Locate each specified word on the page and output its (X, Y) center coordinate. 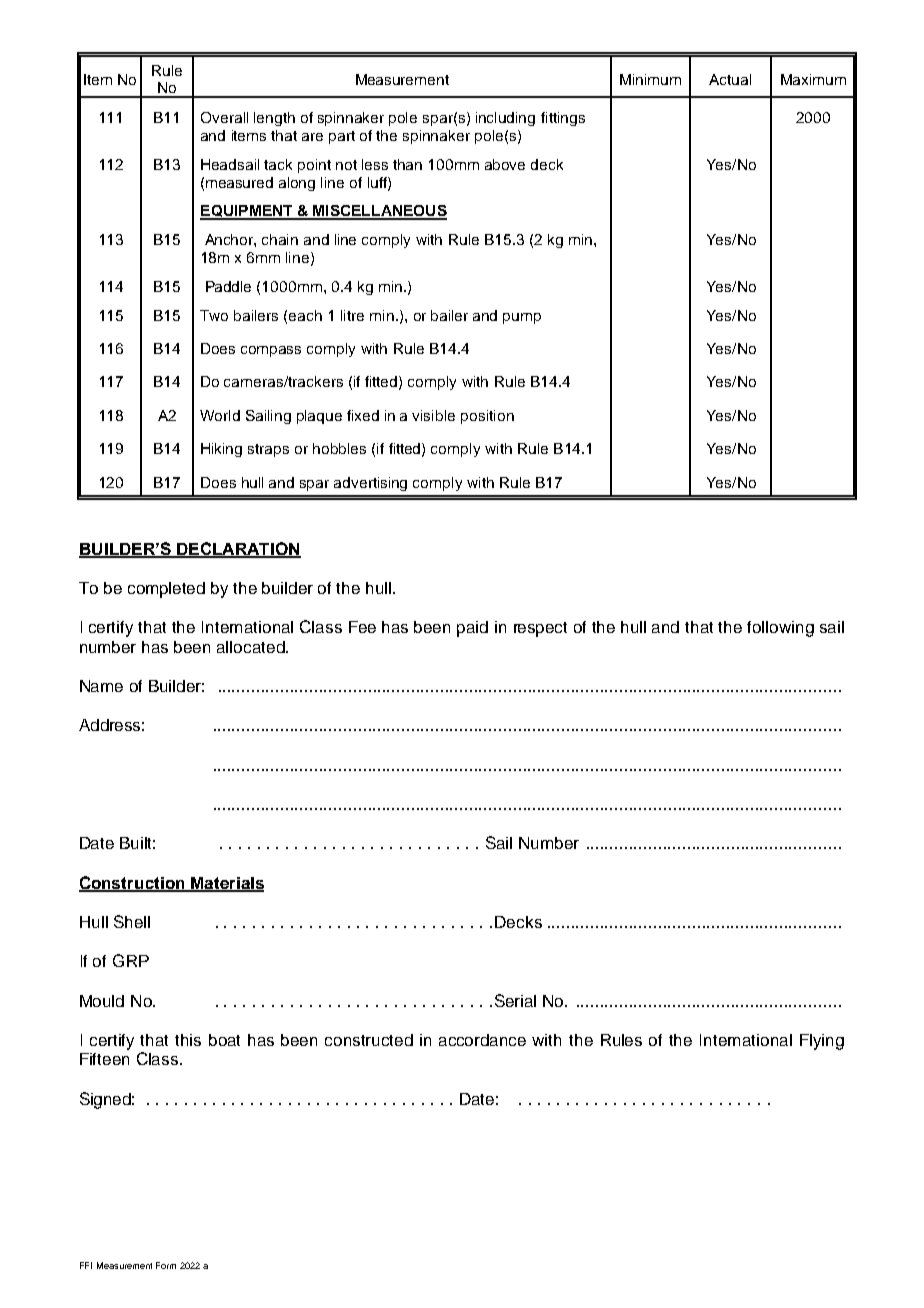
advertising (370, 484)
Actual (730, 79)
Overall (224, 117)
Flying (822, 1042)
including (505, 119)
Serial (515, 1000)
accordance (482, 1040)
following (780, 629)
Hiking (221, 450)
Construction (133, 883)
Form (166, 1265)
